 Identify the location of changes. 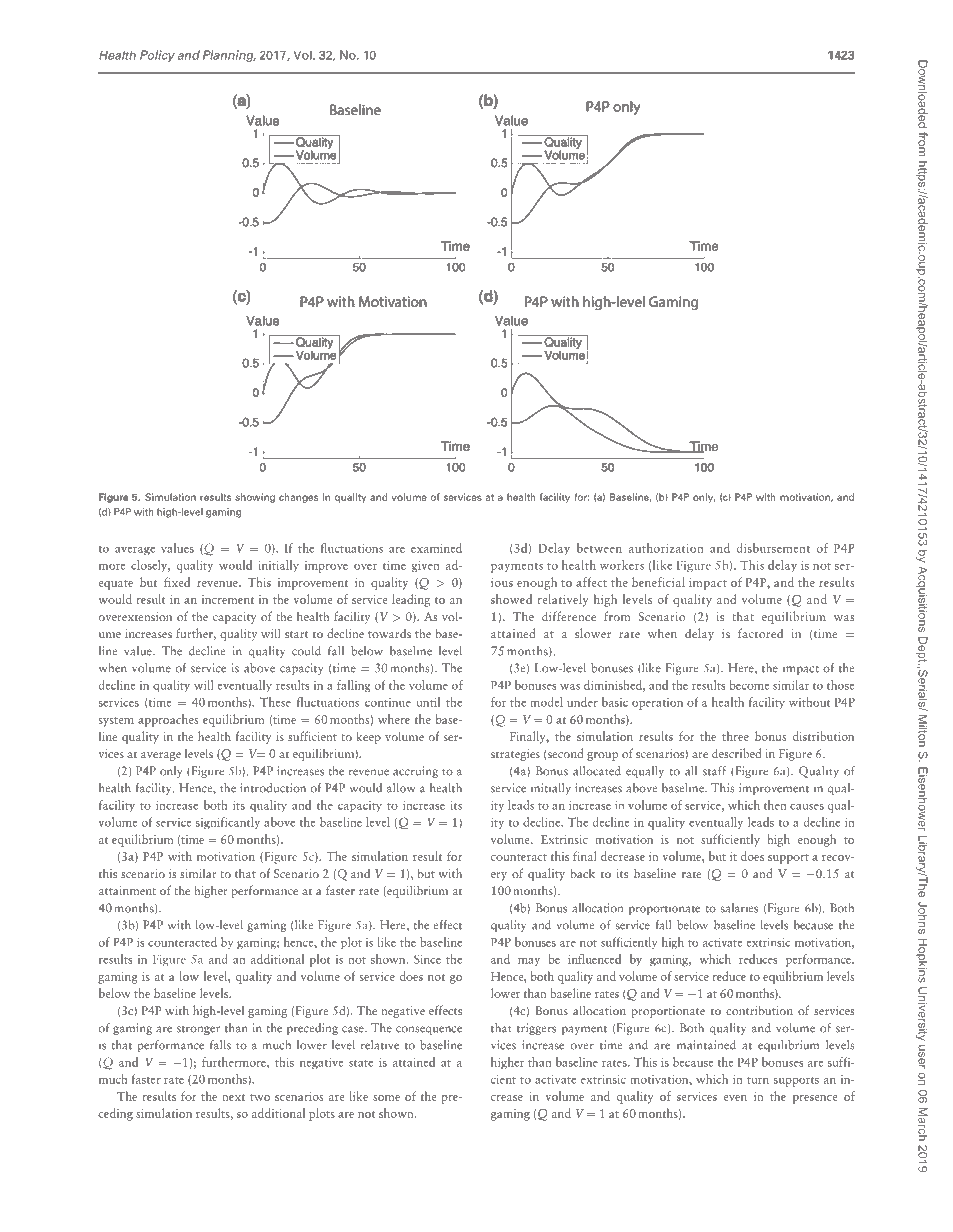
(298, 498).
